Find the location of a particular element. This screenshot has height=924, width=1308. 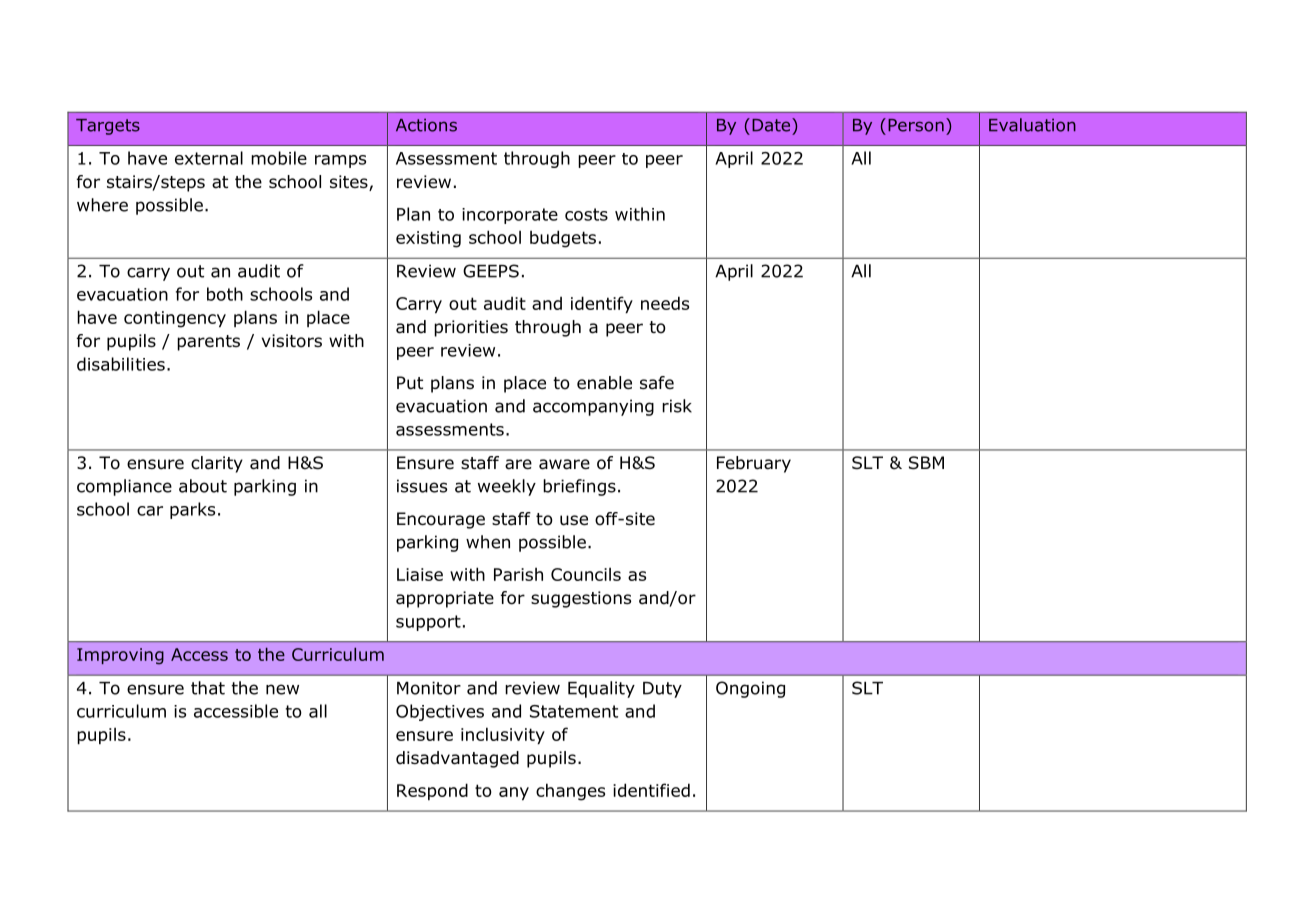

safe is located at coordinates (657, 383).
